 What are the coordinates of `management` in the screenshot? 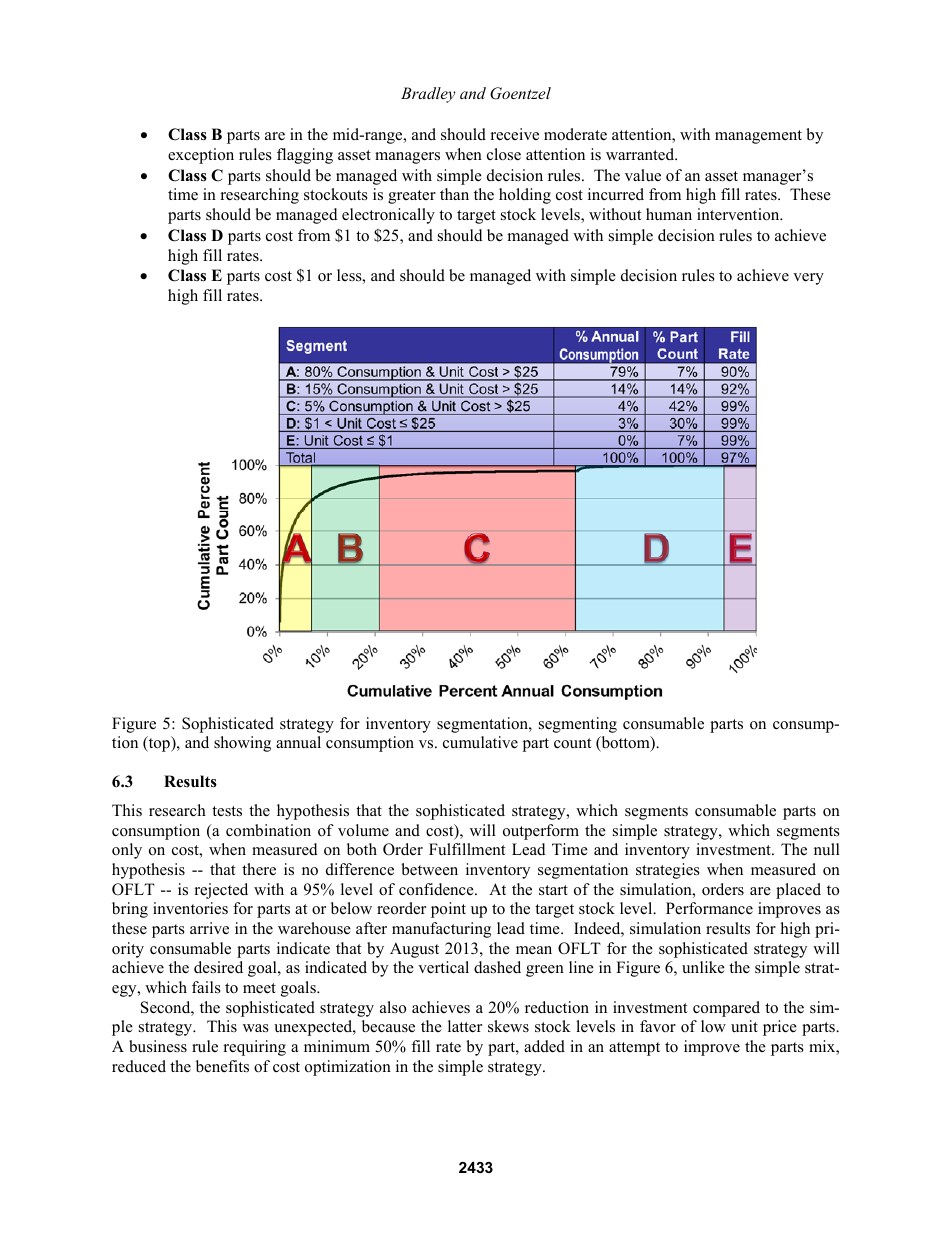 It's located at (758, 137).
